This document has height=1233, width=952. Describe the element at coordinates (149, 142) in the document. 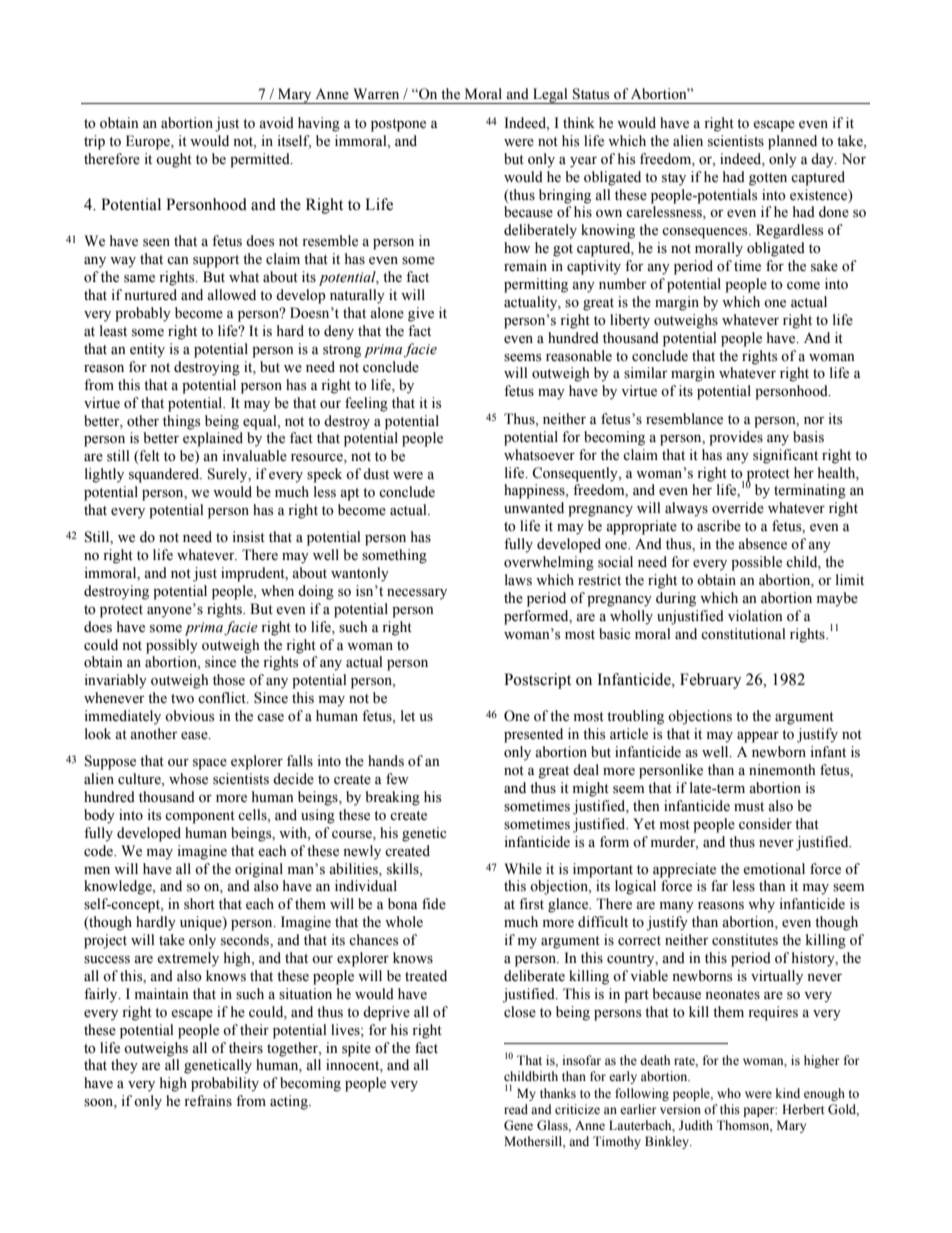

I see `Europe` at that location.
